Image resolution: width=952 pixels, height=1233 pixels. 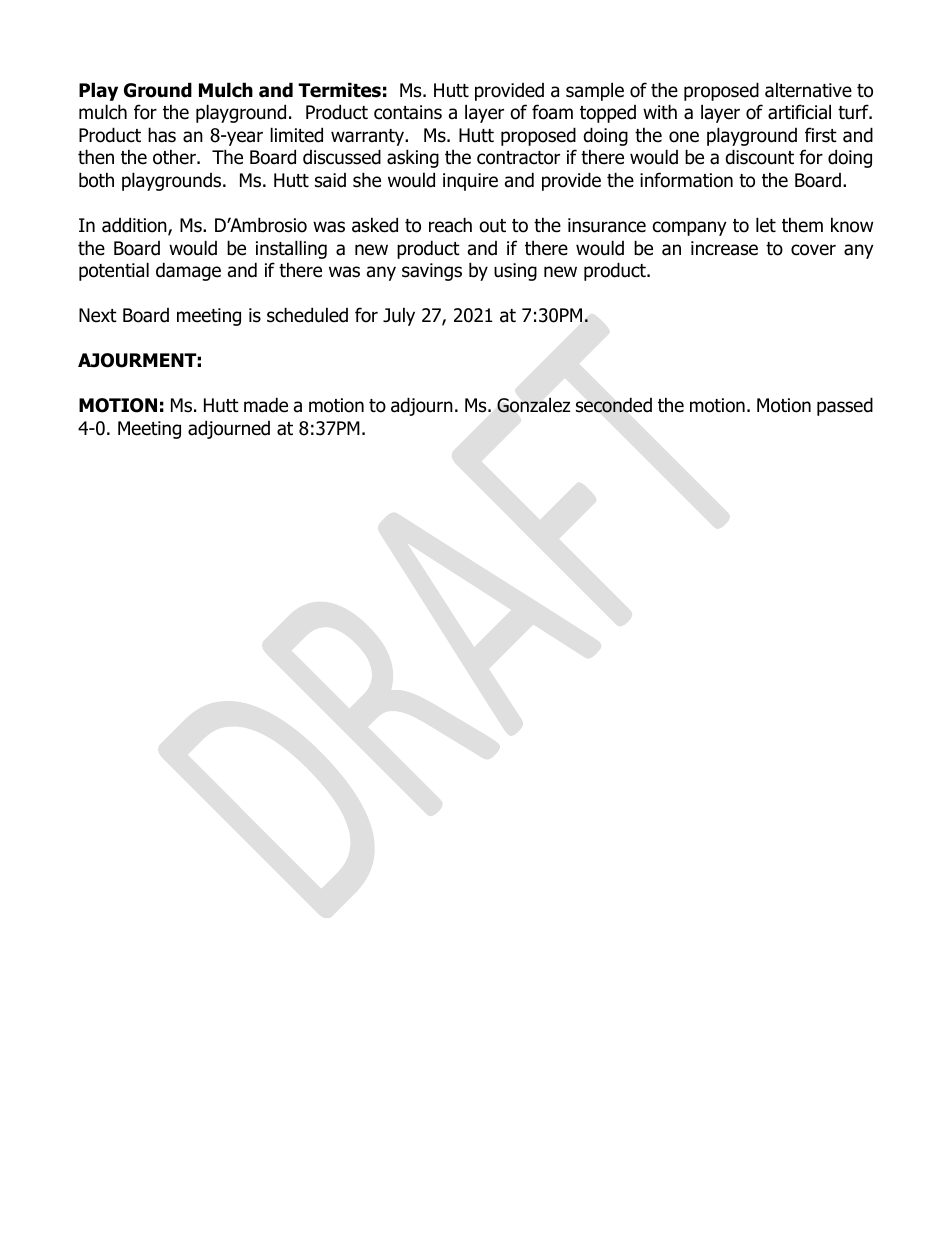 What do you see at coordinates (492, 226) in the screenshot?
I see `out` at bounding box center [492, 226].
